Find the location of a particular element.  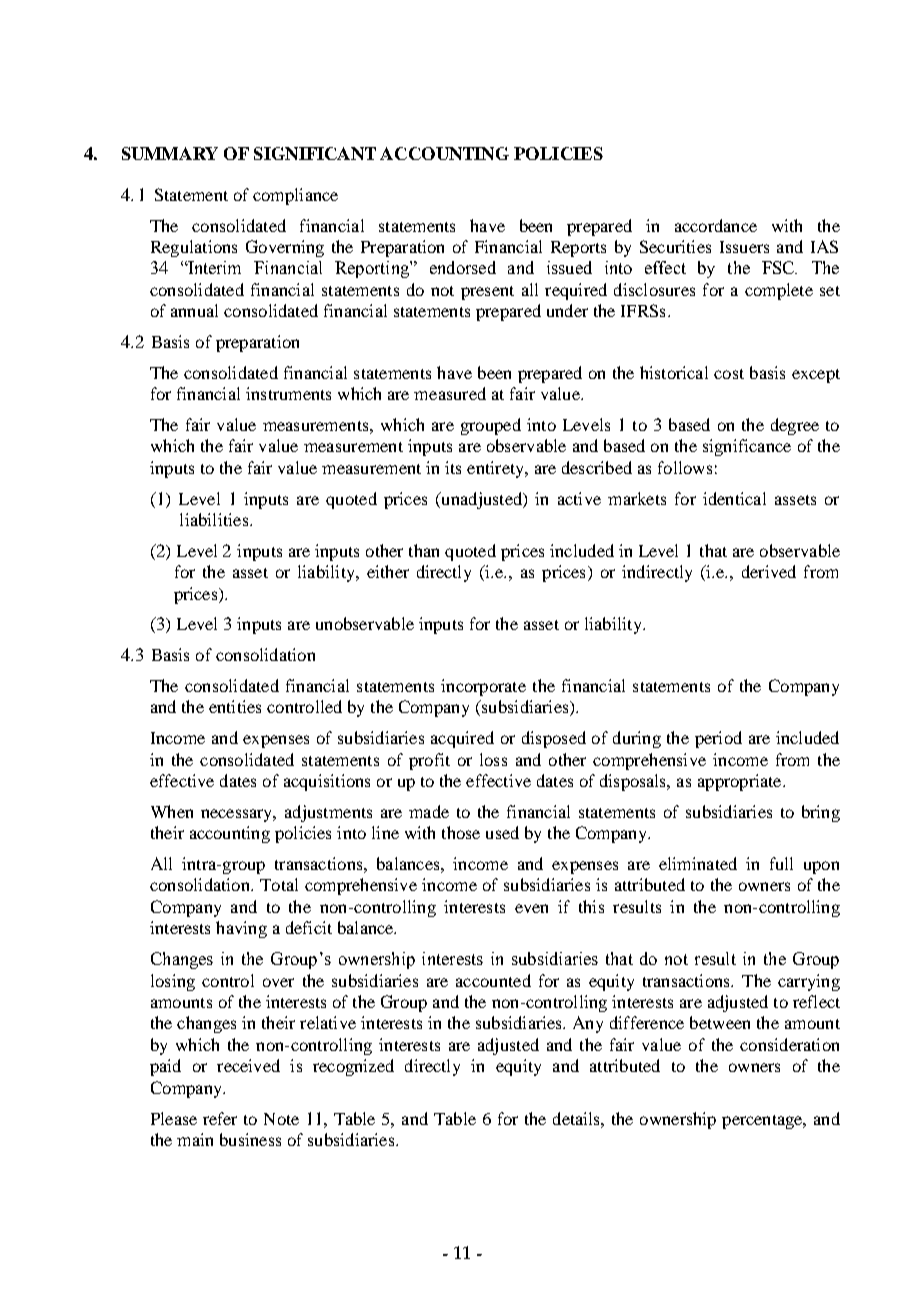

compliance is located at coordinates (295, 196).
